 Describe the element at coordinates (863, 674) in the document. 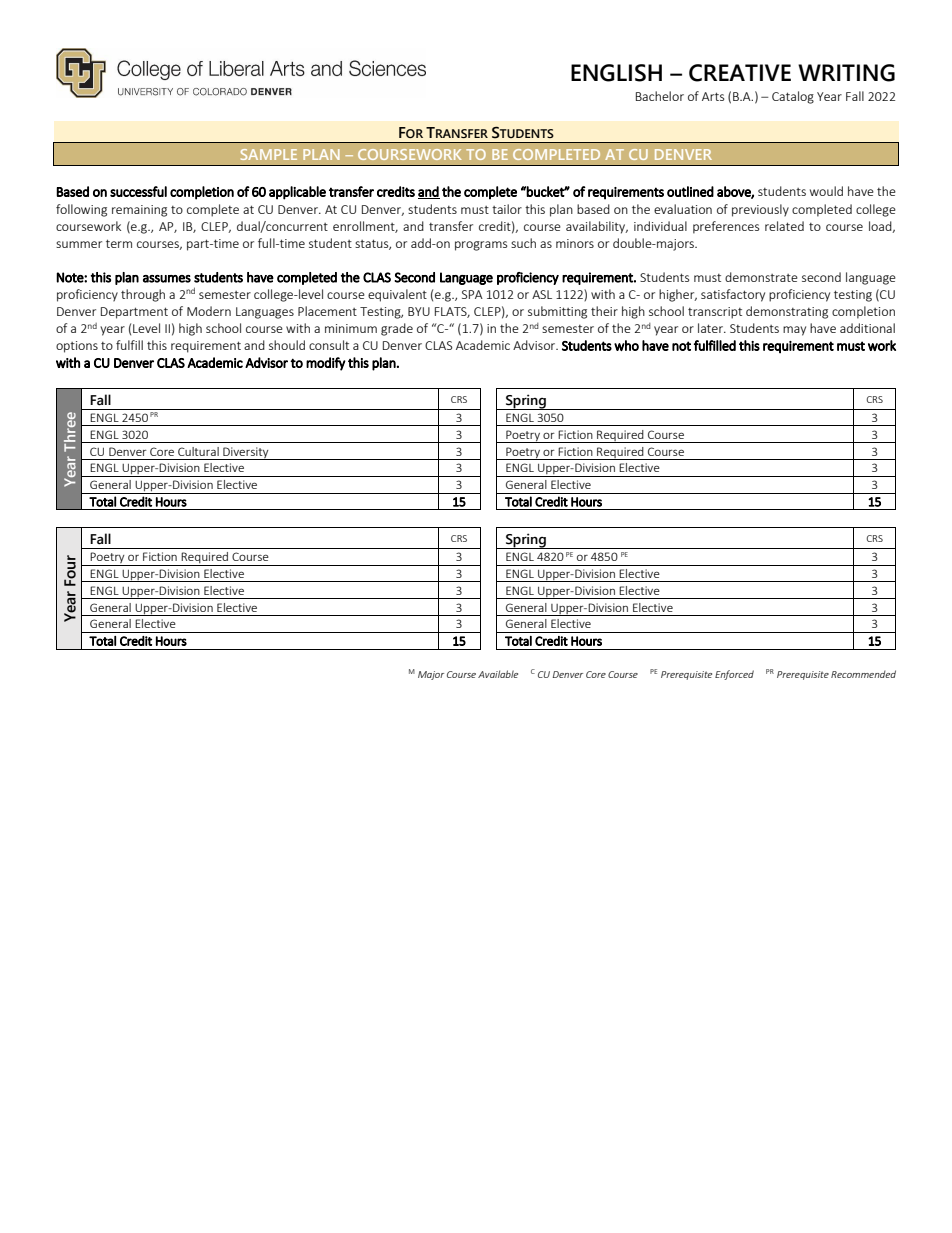

I see `Recommended` at that location.
